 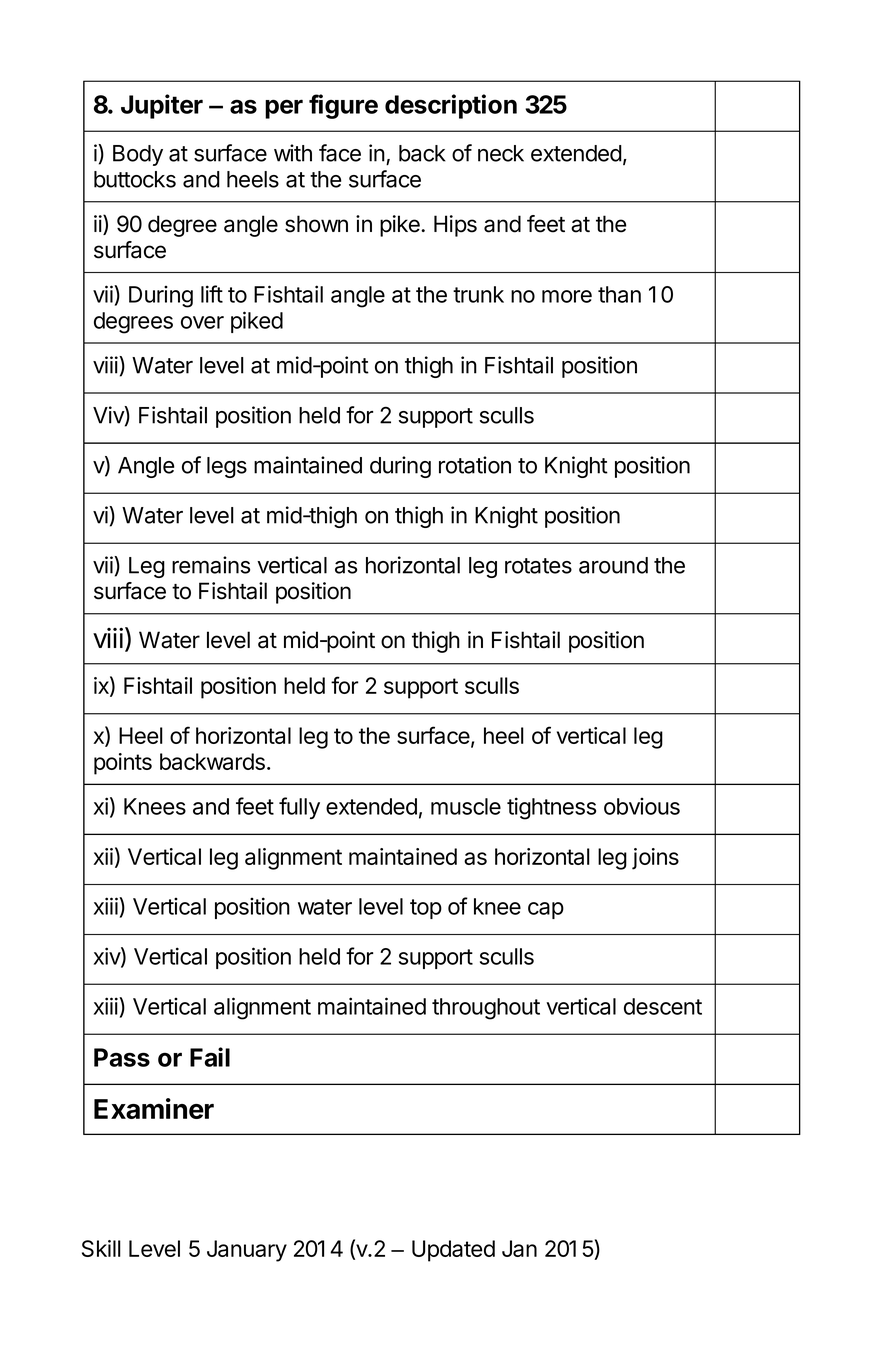 What do you see at coordinates (211, 565) in the screenshot?
I see `remains` at bounding box center [211, 565].
